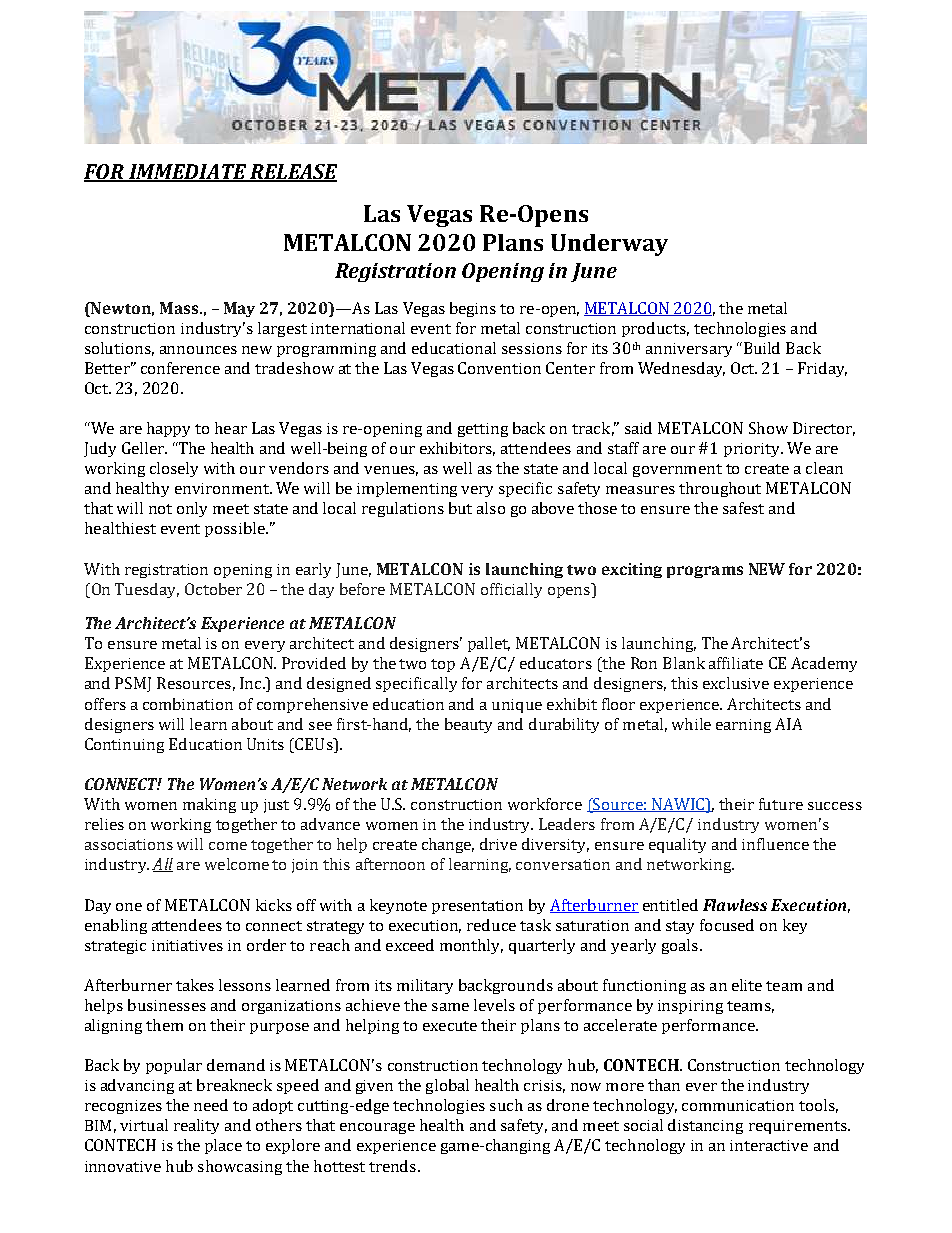  I want to click on such, so click(506, 1105).
